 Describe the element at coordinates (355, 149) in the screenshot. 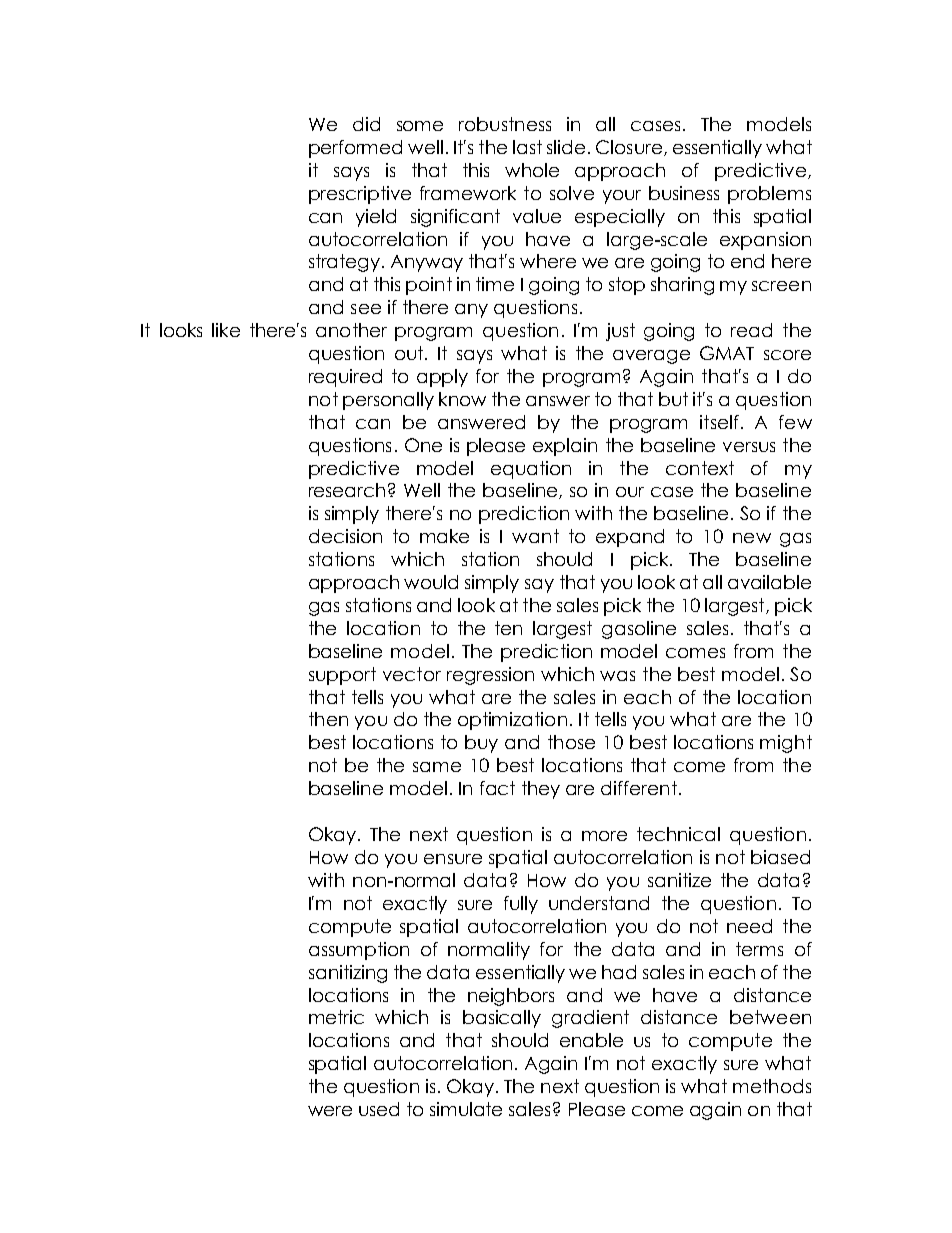

I see `performed` at that location.
